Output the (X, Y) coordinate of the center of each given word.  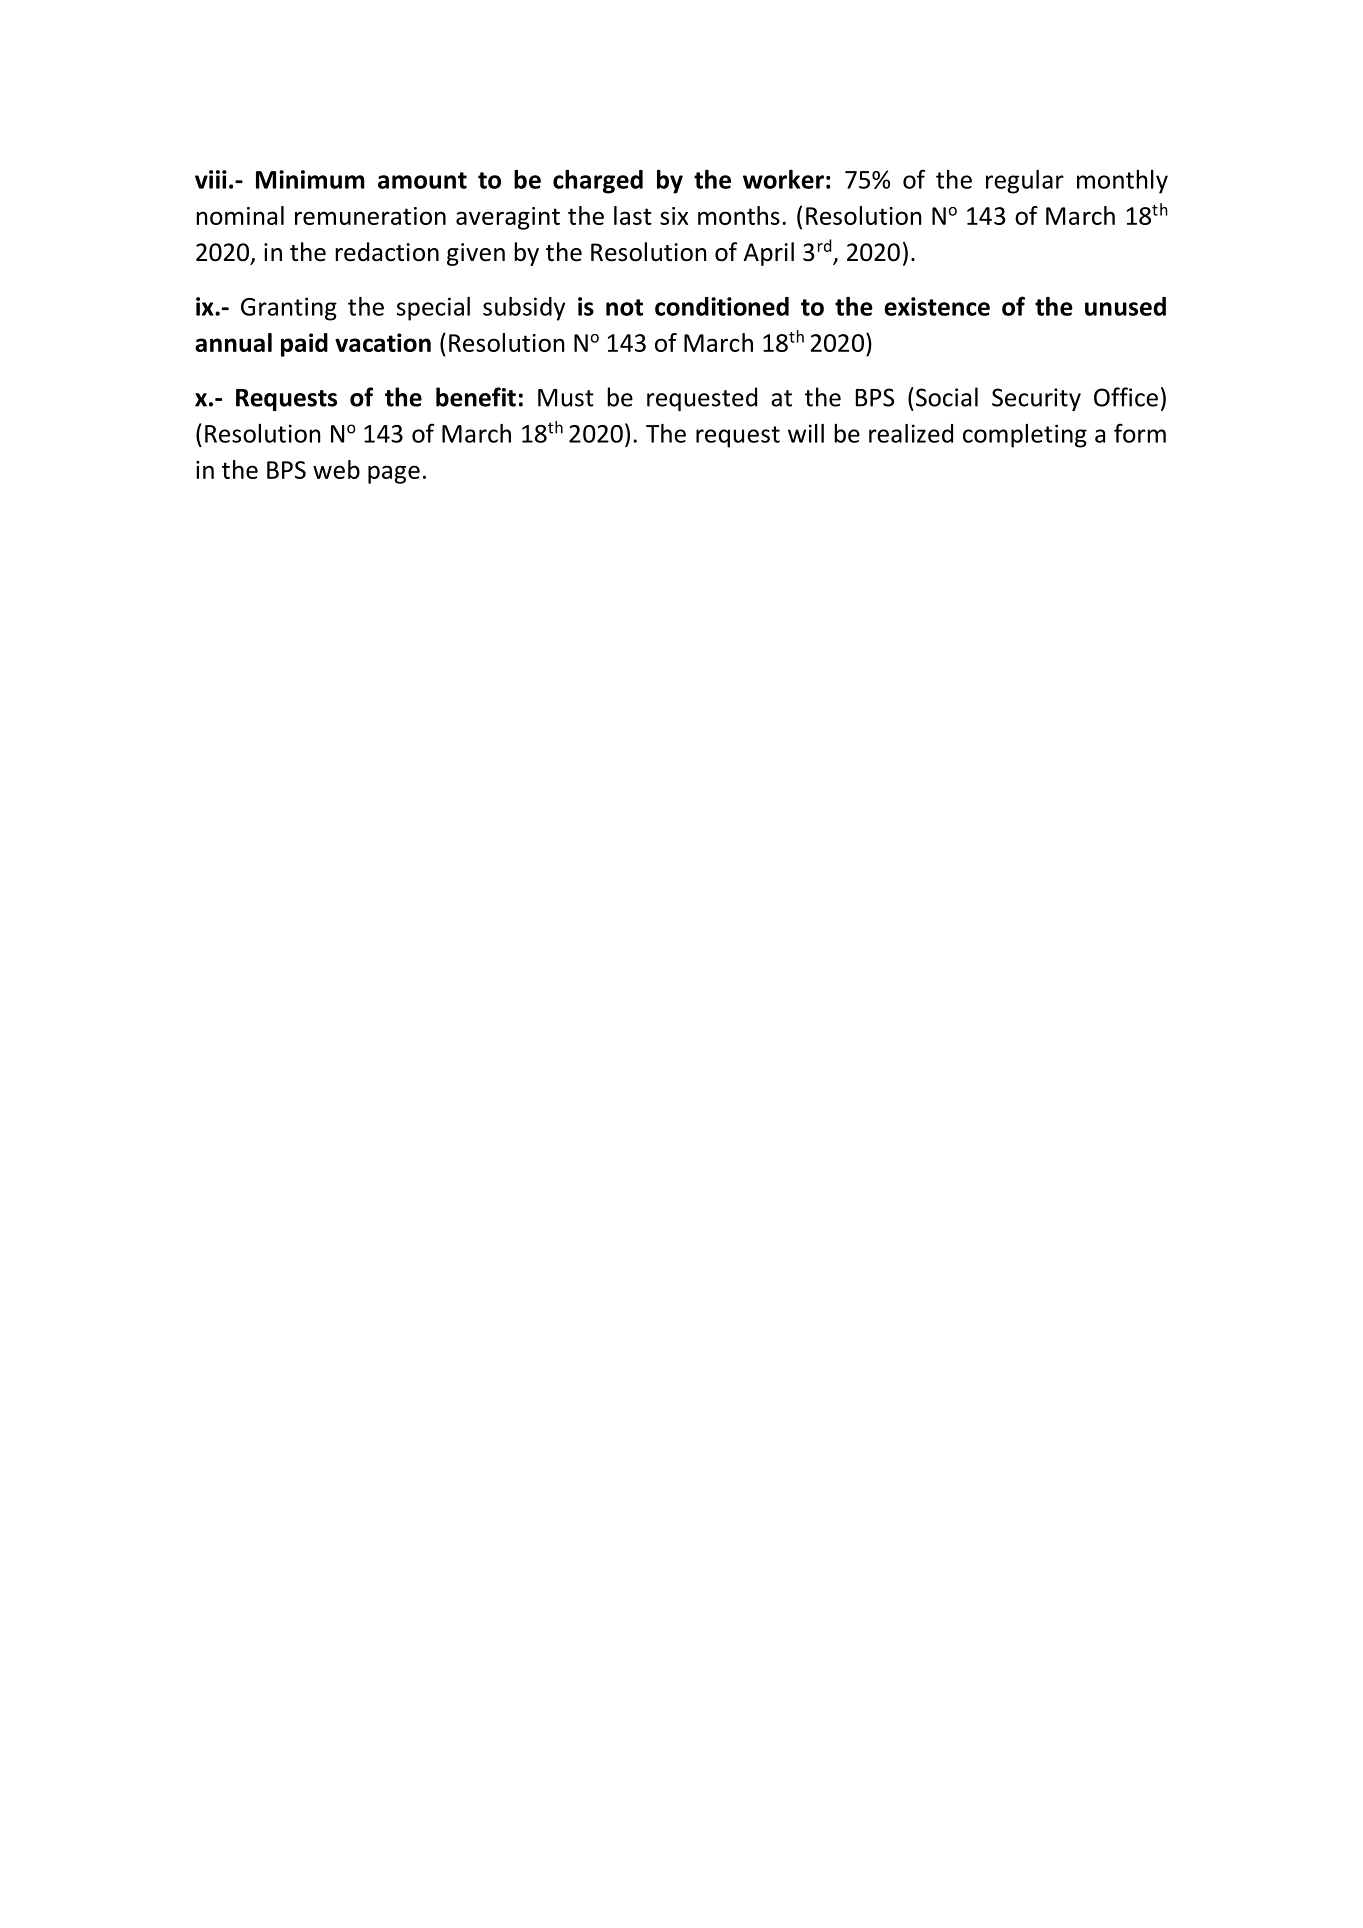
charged (598, 182)
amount (422, 180)
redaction (387, 252)
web (336, 469)
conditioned (722, 306)
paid (304, 345)
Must (566, 398)
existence (937, 306)
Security (1036, 399)
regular (1025, 182)
